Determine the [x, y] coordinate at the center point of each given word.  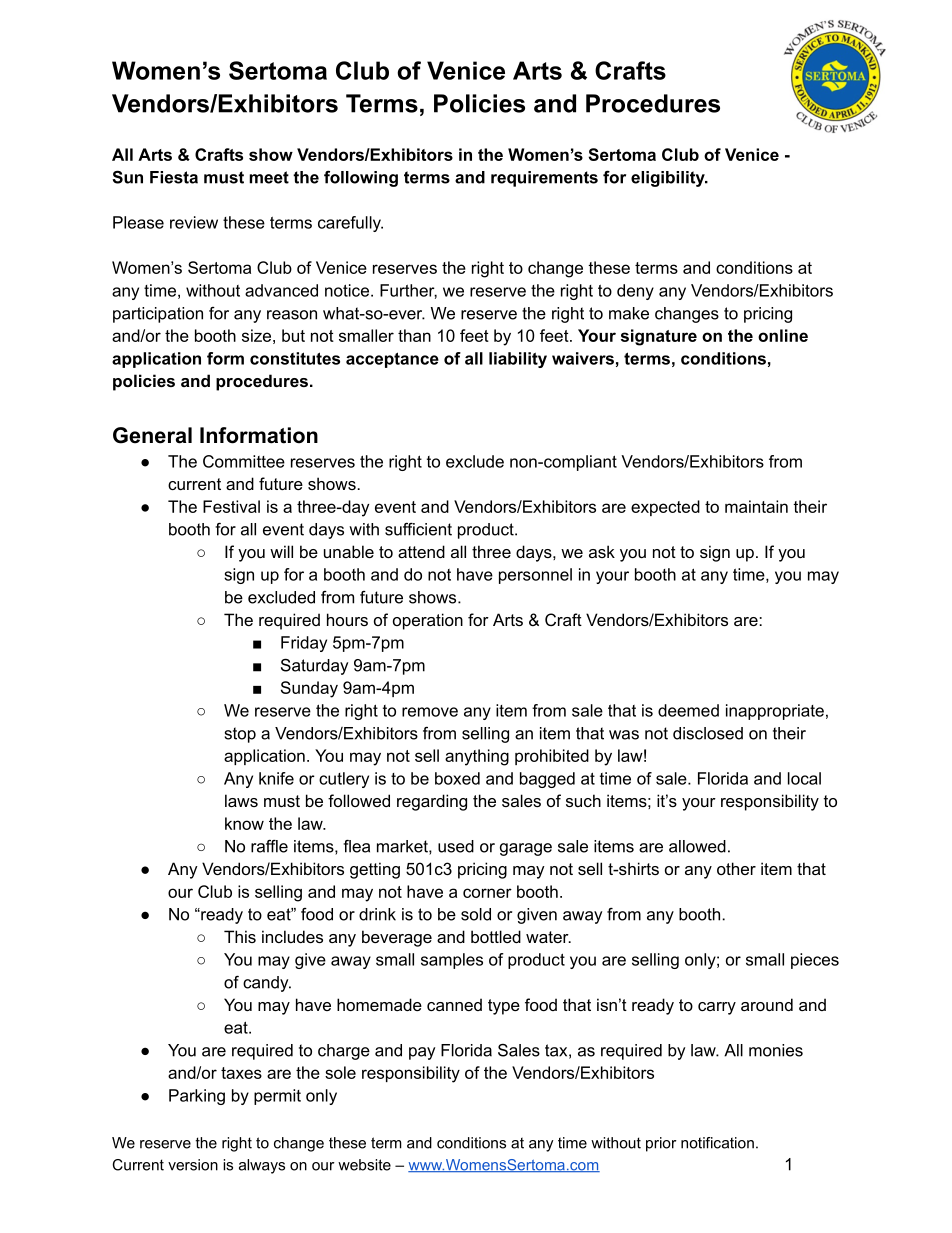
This [240, 936]
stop [240, 735]
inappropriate [775, 712]
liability [518, 360]
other [736, 868]
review [194, 222]
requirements [544, 179]
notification [717, 1143]
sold [476, 914]
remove [430, 712]
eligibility [669, 179]
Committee [244, 461]
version [193, 1165]
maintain [756, 506]
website [364, 1165]
